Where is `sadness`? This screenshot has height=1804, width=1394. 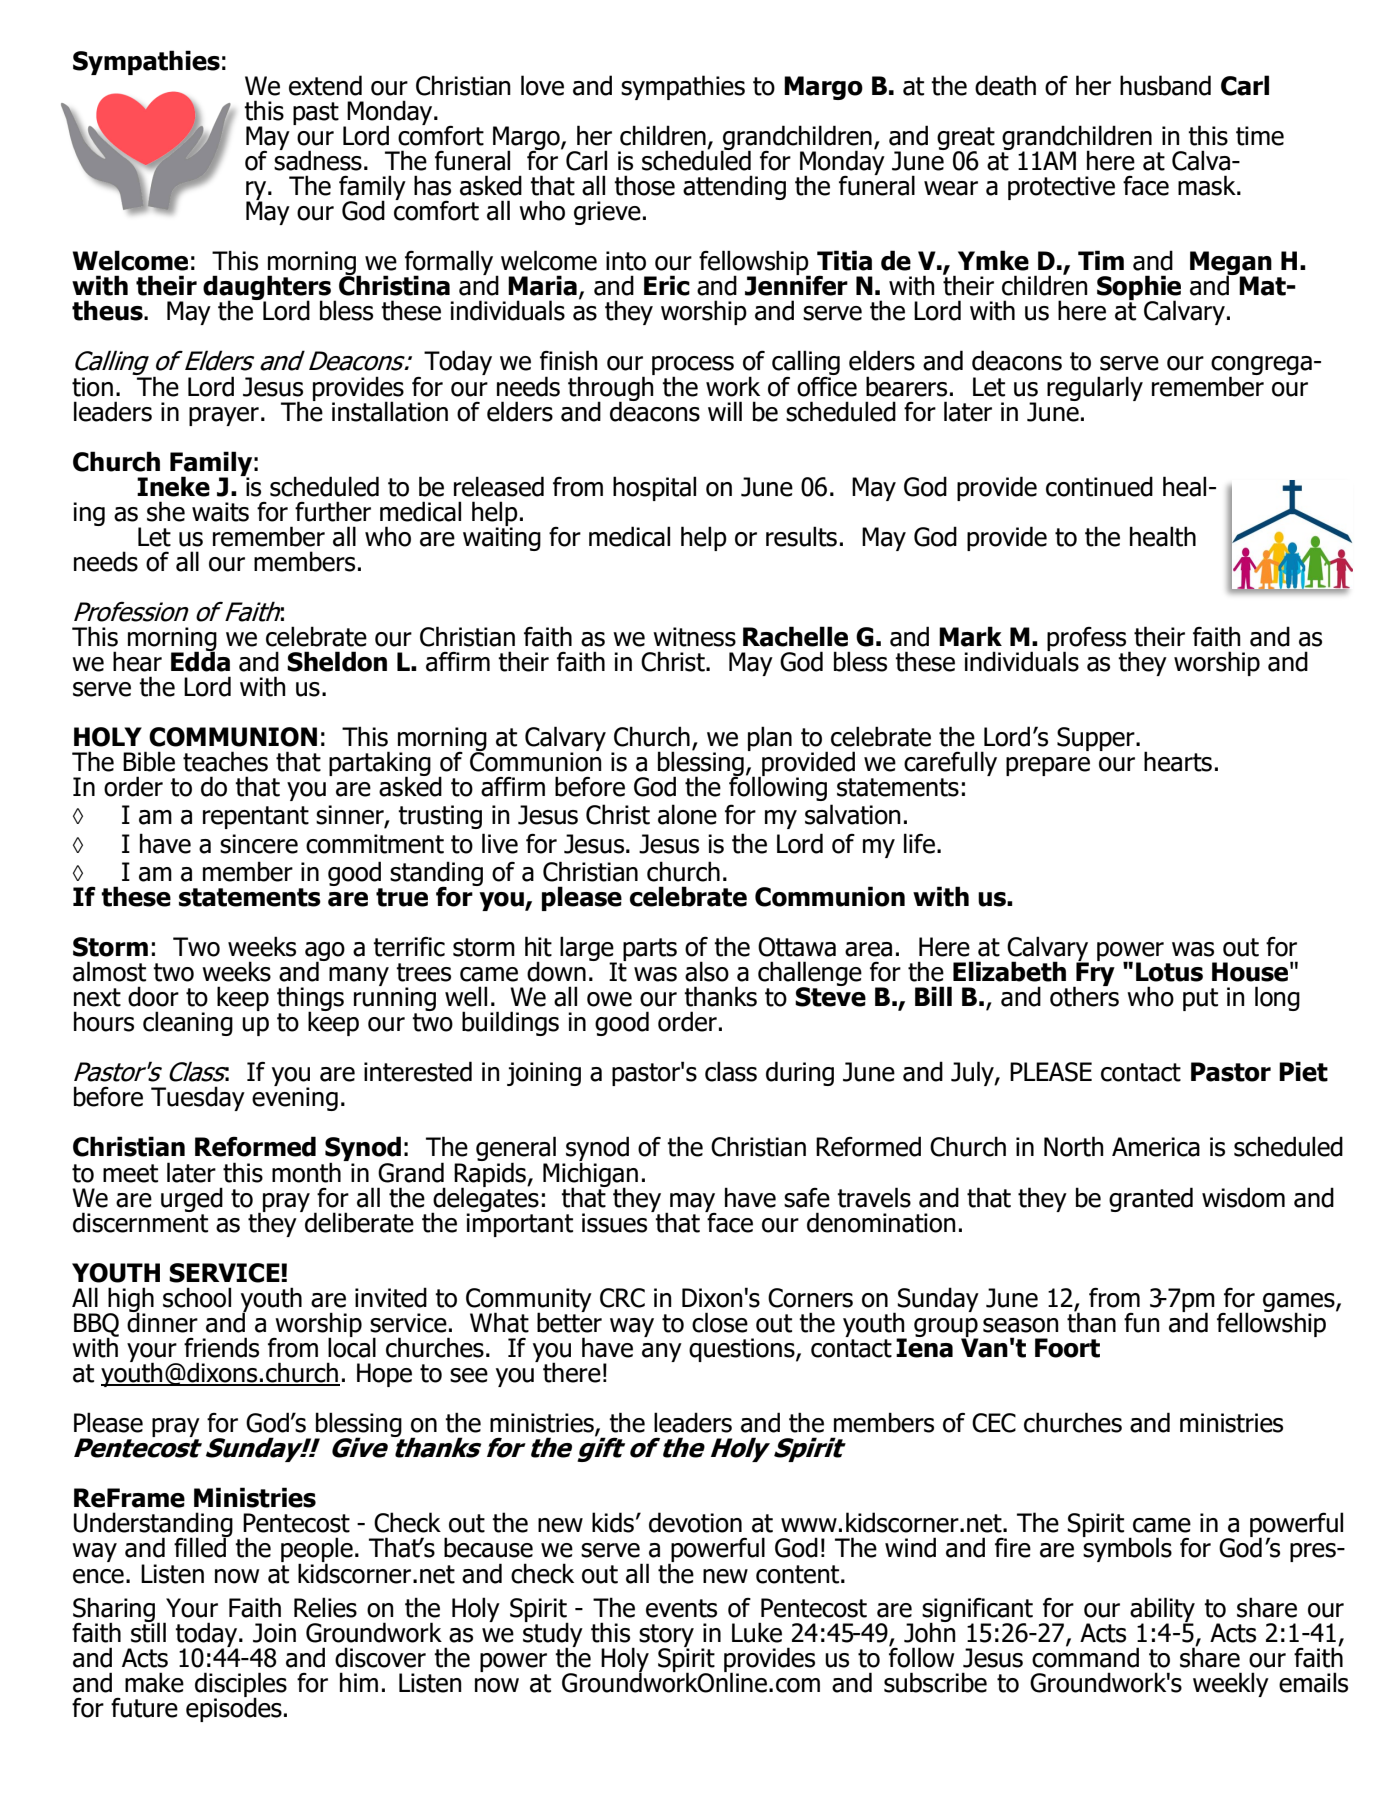
sadness is located at coordinates (318, 159).
